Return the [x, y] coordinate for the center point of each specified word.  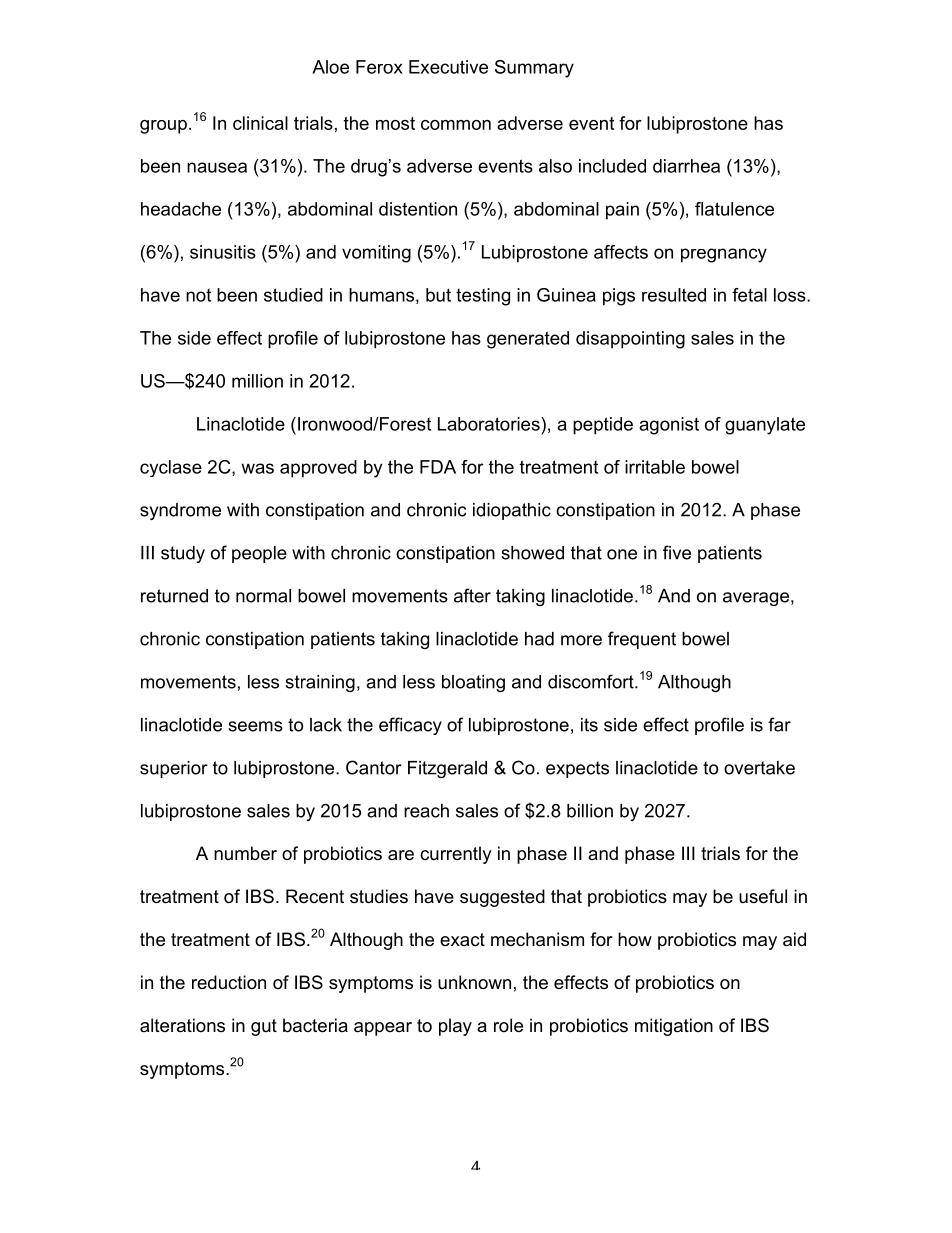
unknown [474, 982]
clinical [260, 123]
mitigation [674, 1027]
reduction [229, 982]
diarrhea [686, 166]
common [456, 125]
